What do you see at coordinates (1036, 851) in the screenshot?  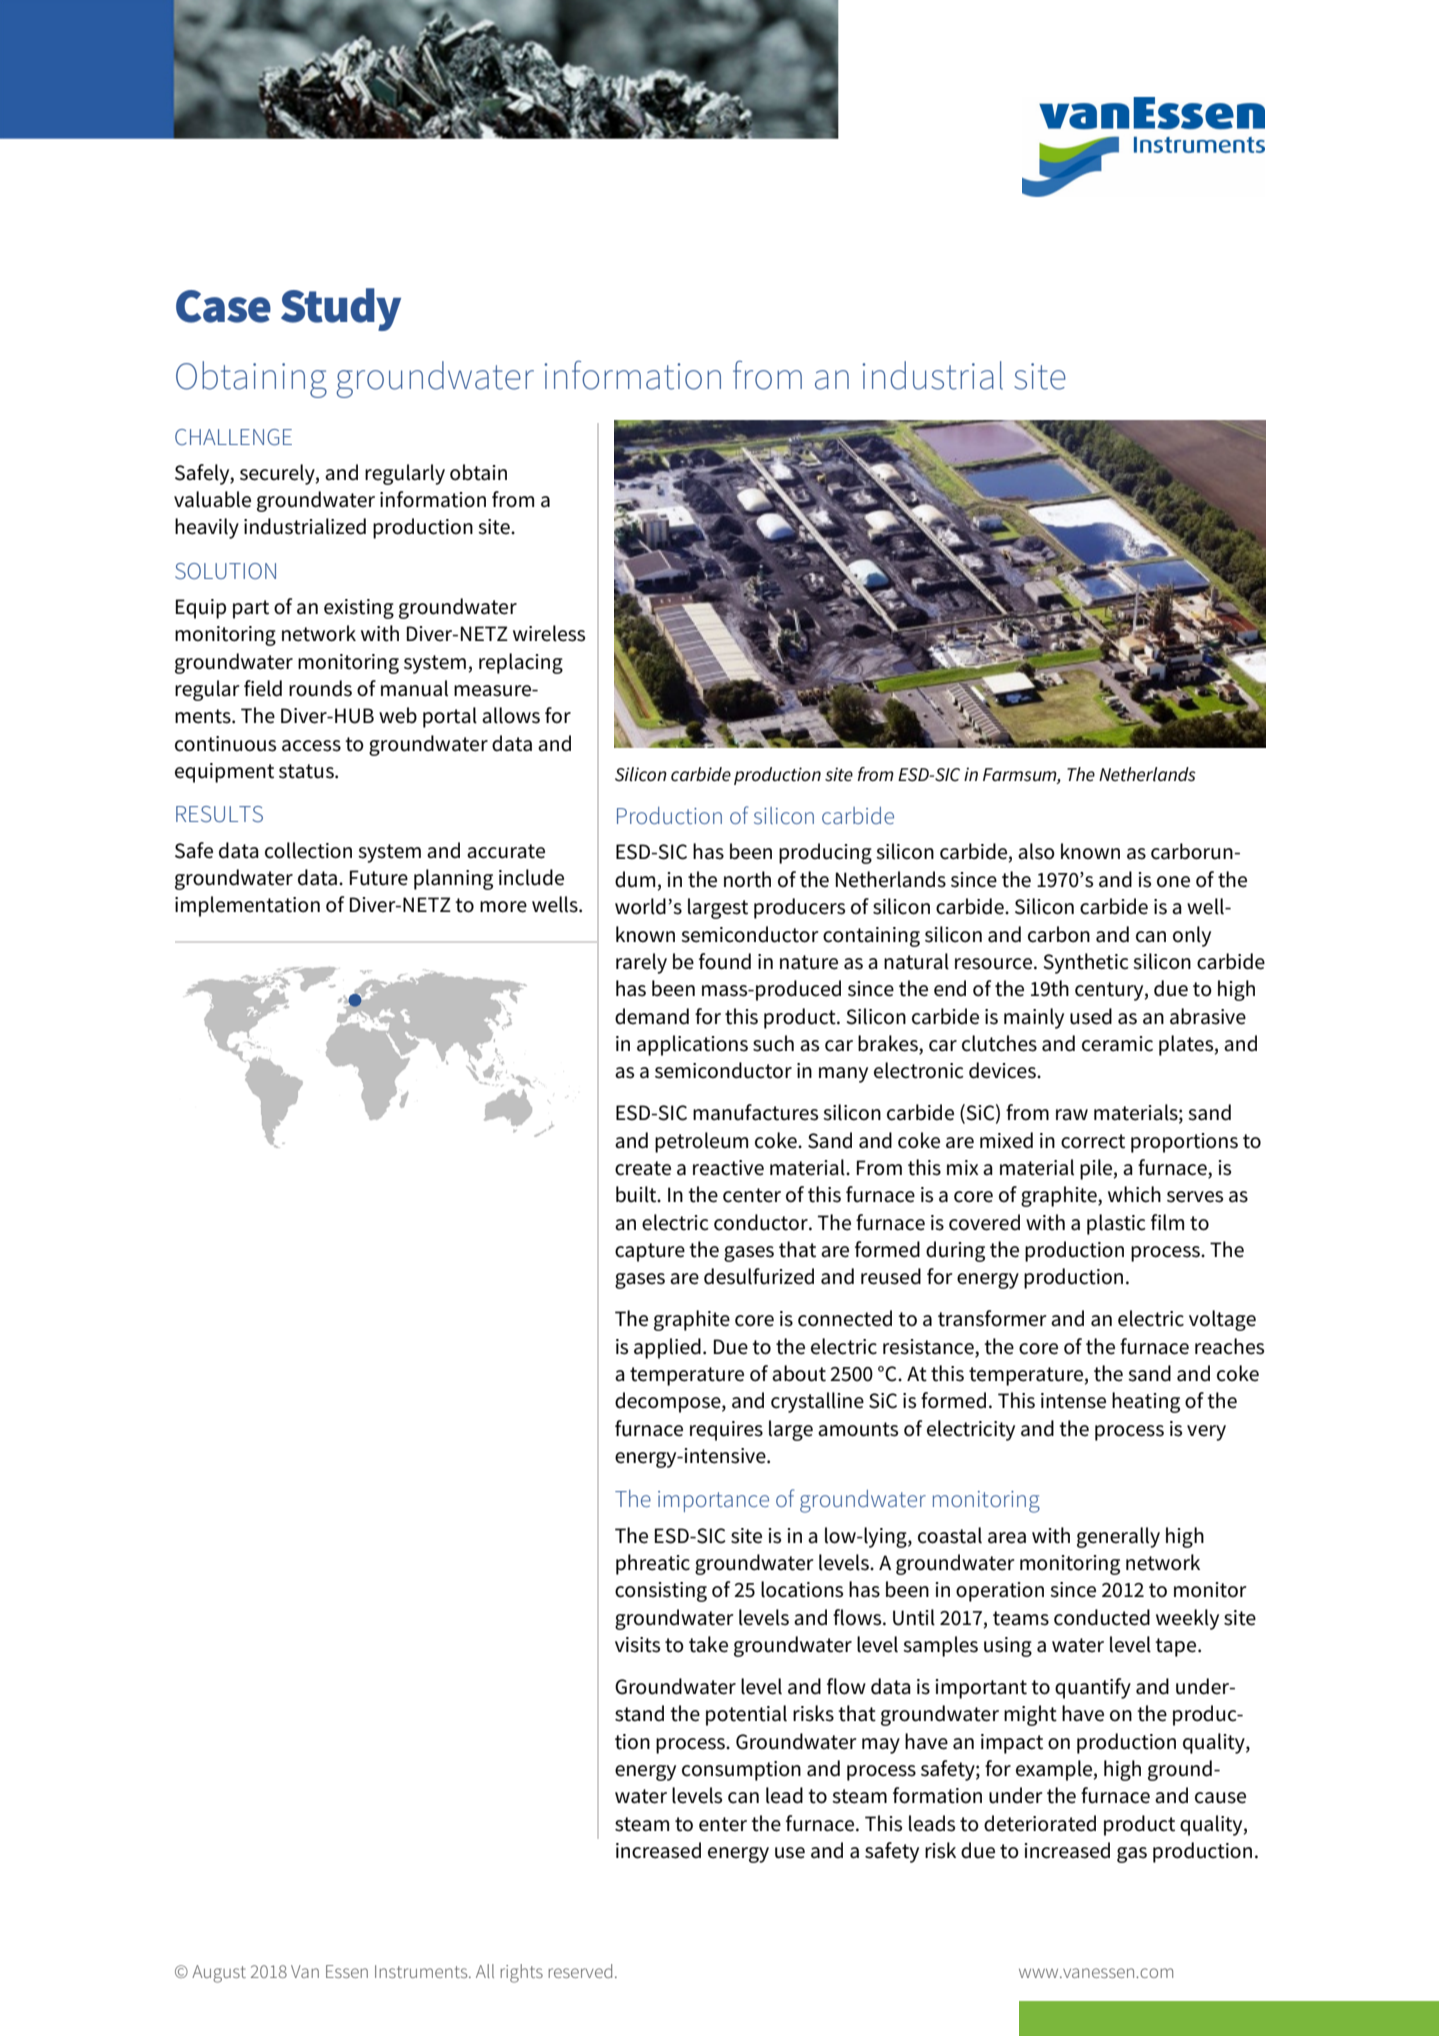 I see `also` at bounding box center [1036, 851].
